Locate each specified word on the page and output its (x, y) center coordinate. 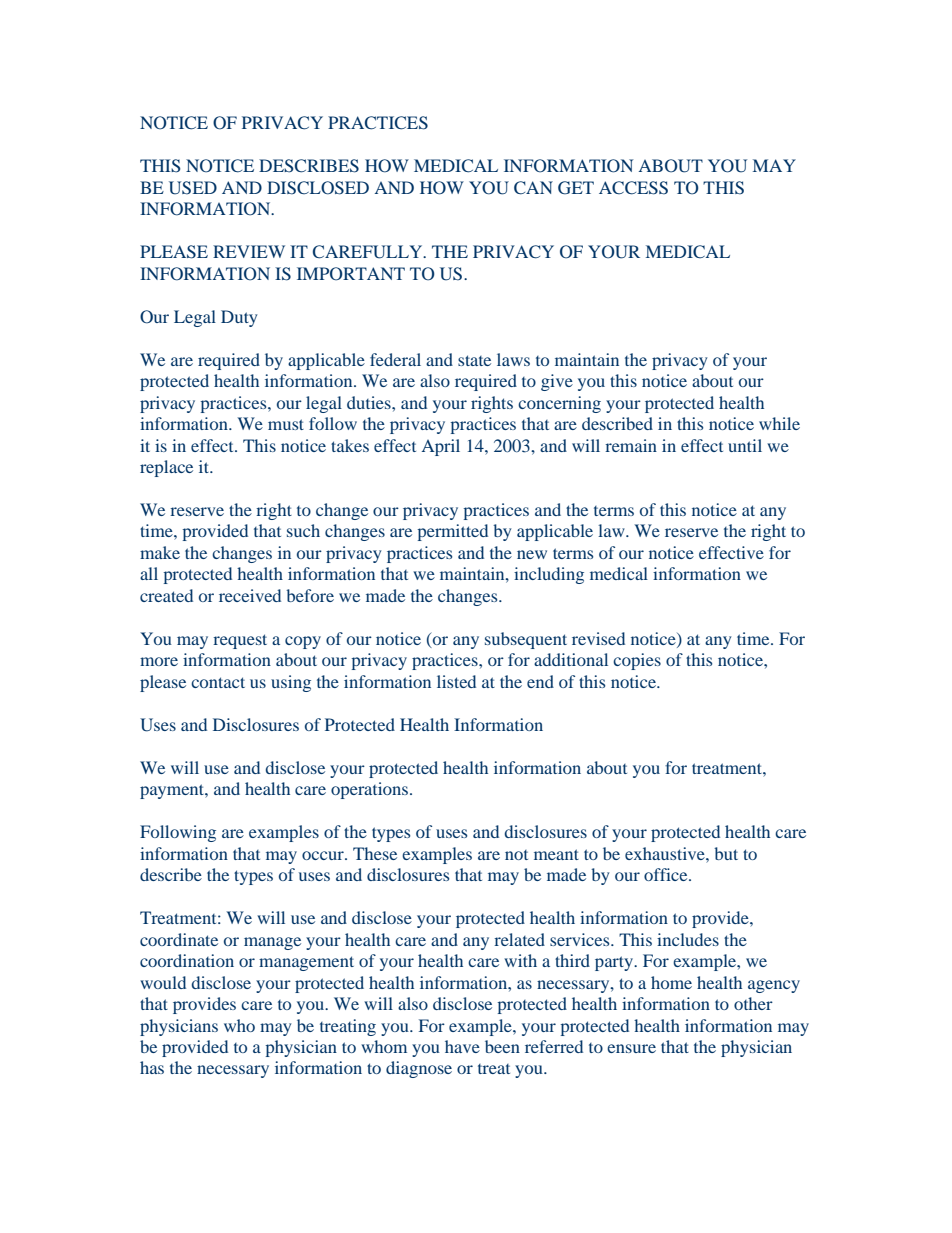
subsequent (526, 640)
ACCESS (633, 188)
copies (637, 661)
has (152, 1067)
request (240, 641)
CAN (533, 188)
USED (193, 188)
